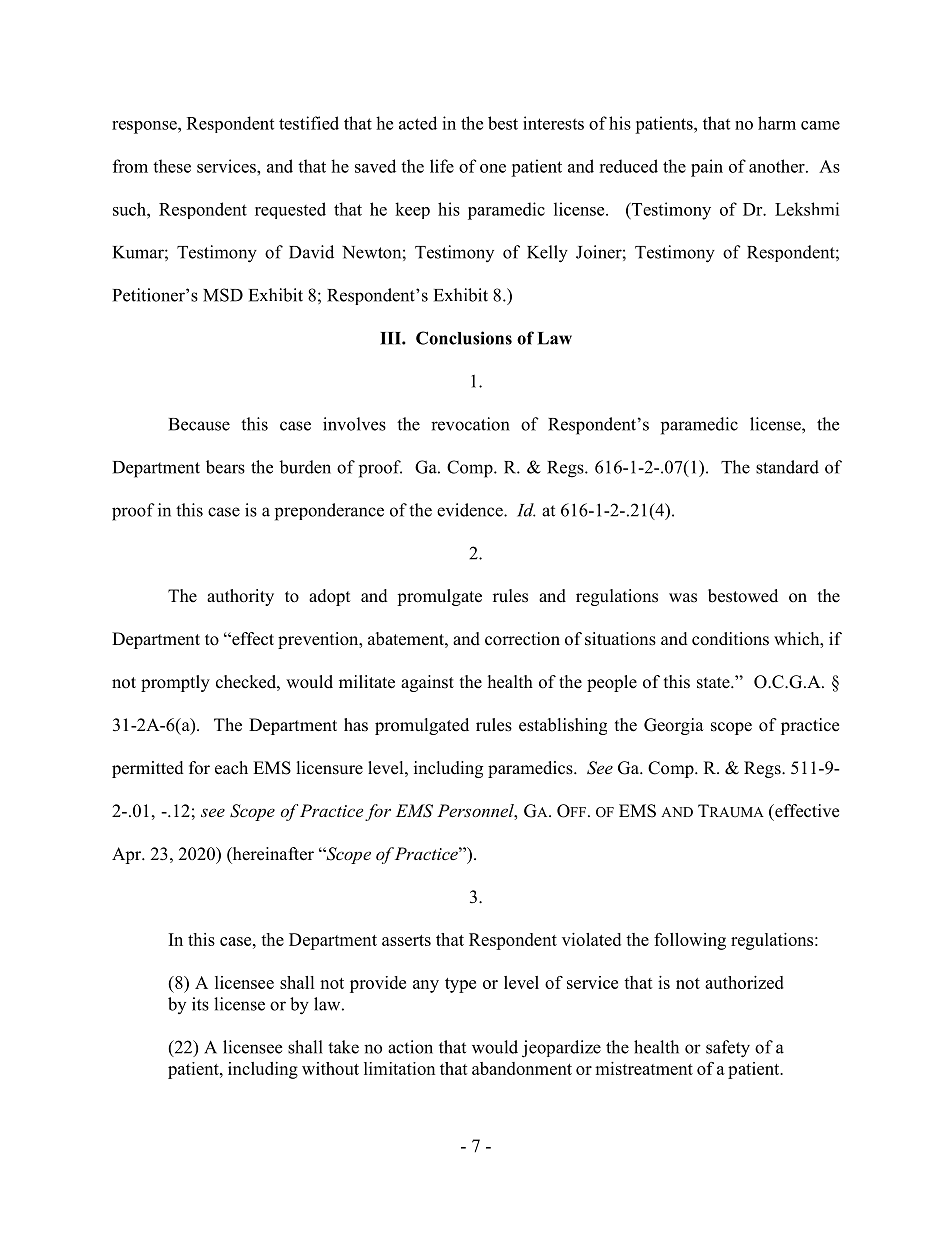 The height and width of the image is (1233, 952). Describe the element at coordinates (231, 768) in the image. I see `each` at that location.
